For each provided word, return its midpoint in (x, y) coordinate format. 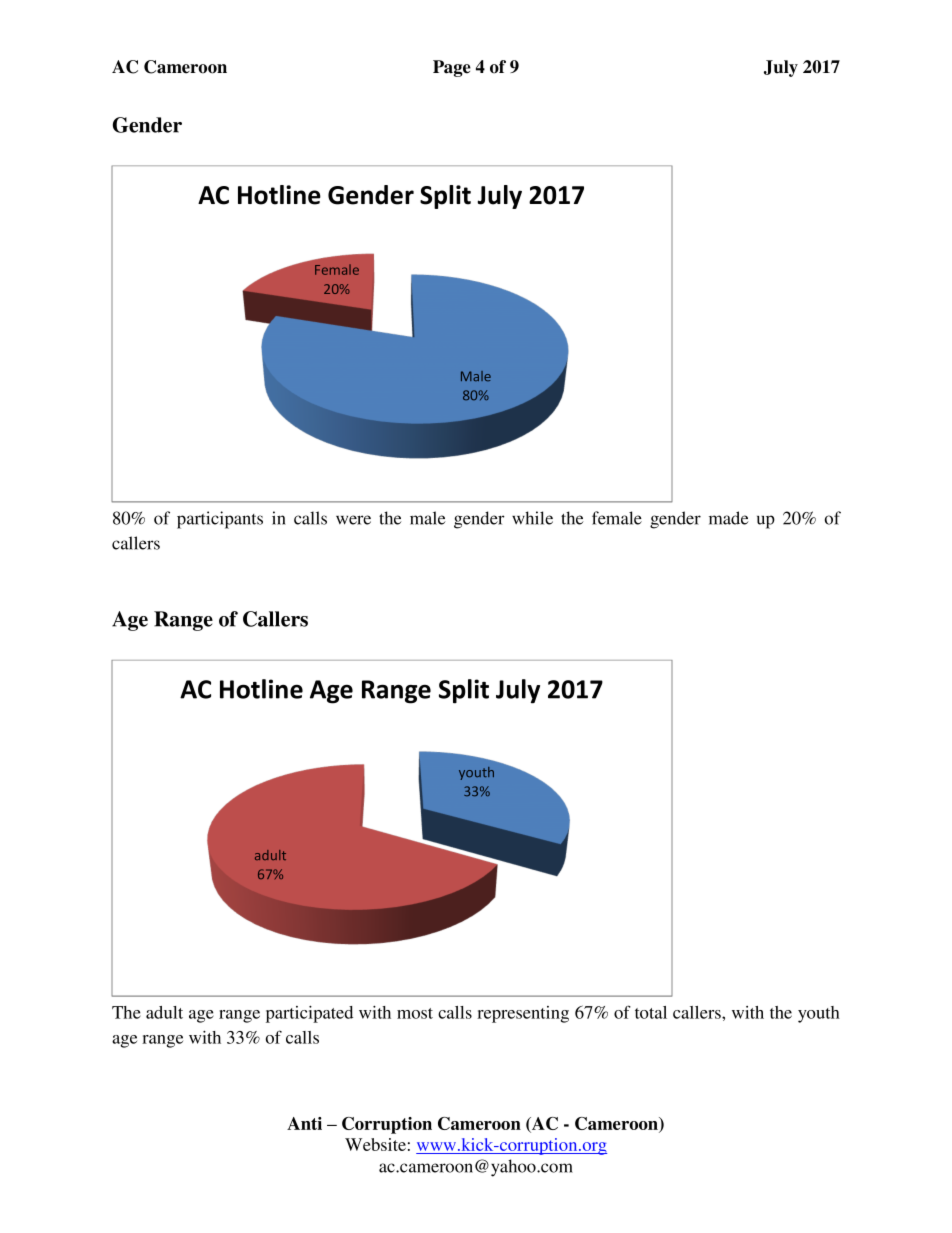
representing (523, 1014)
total (651, 1012)
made (729, 518)
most (415, 1013)
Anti (304, 1123)
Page (452, 68)
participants (220, 520)
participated (309, 1014)
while (532, 518)
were (353, 520)
